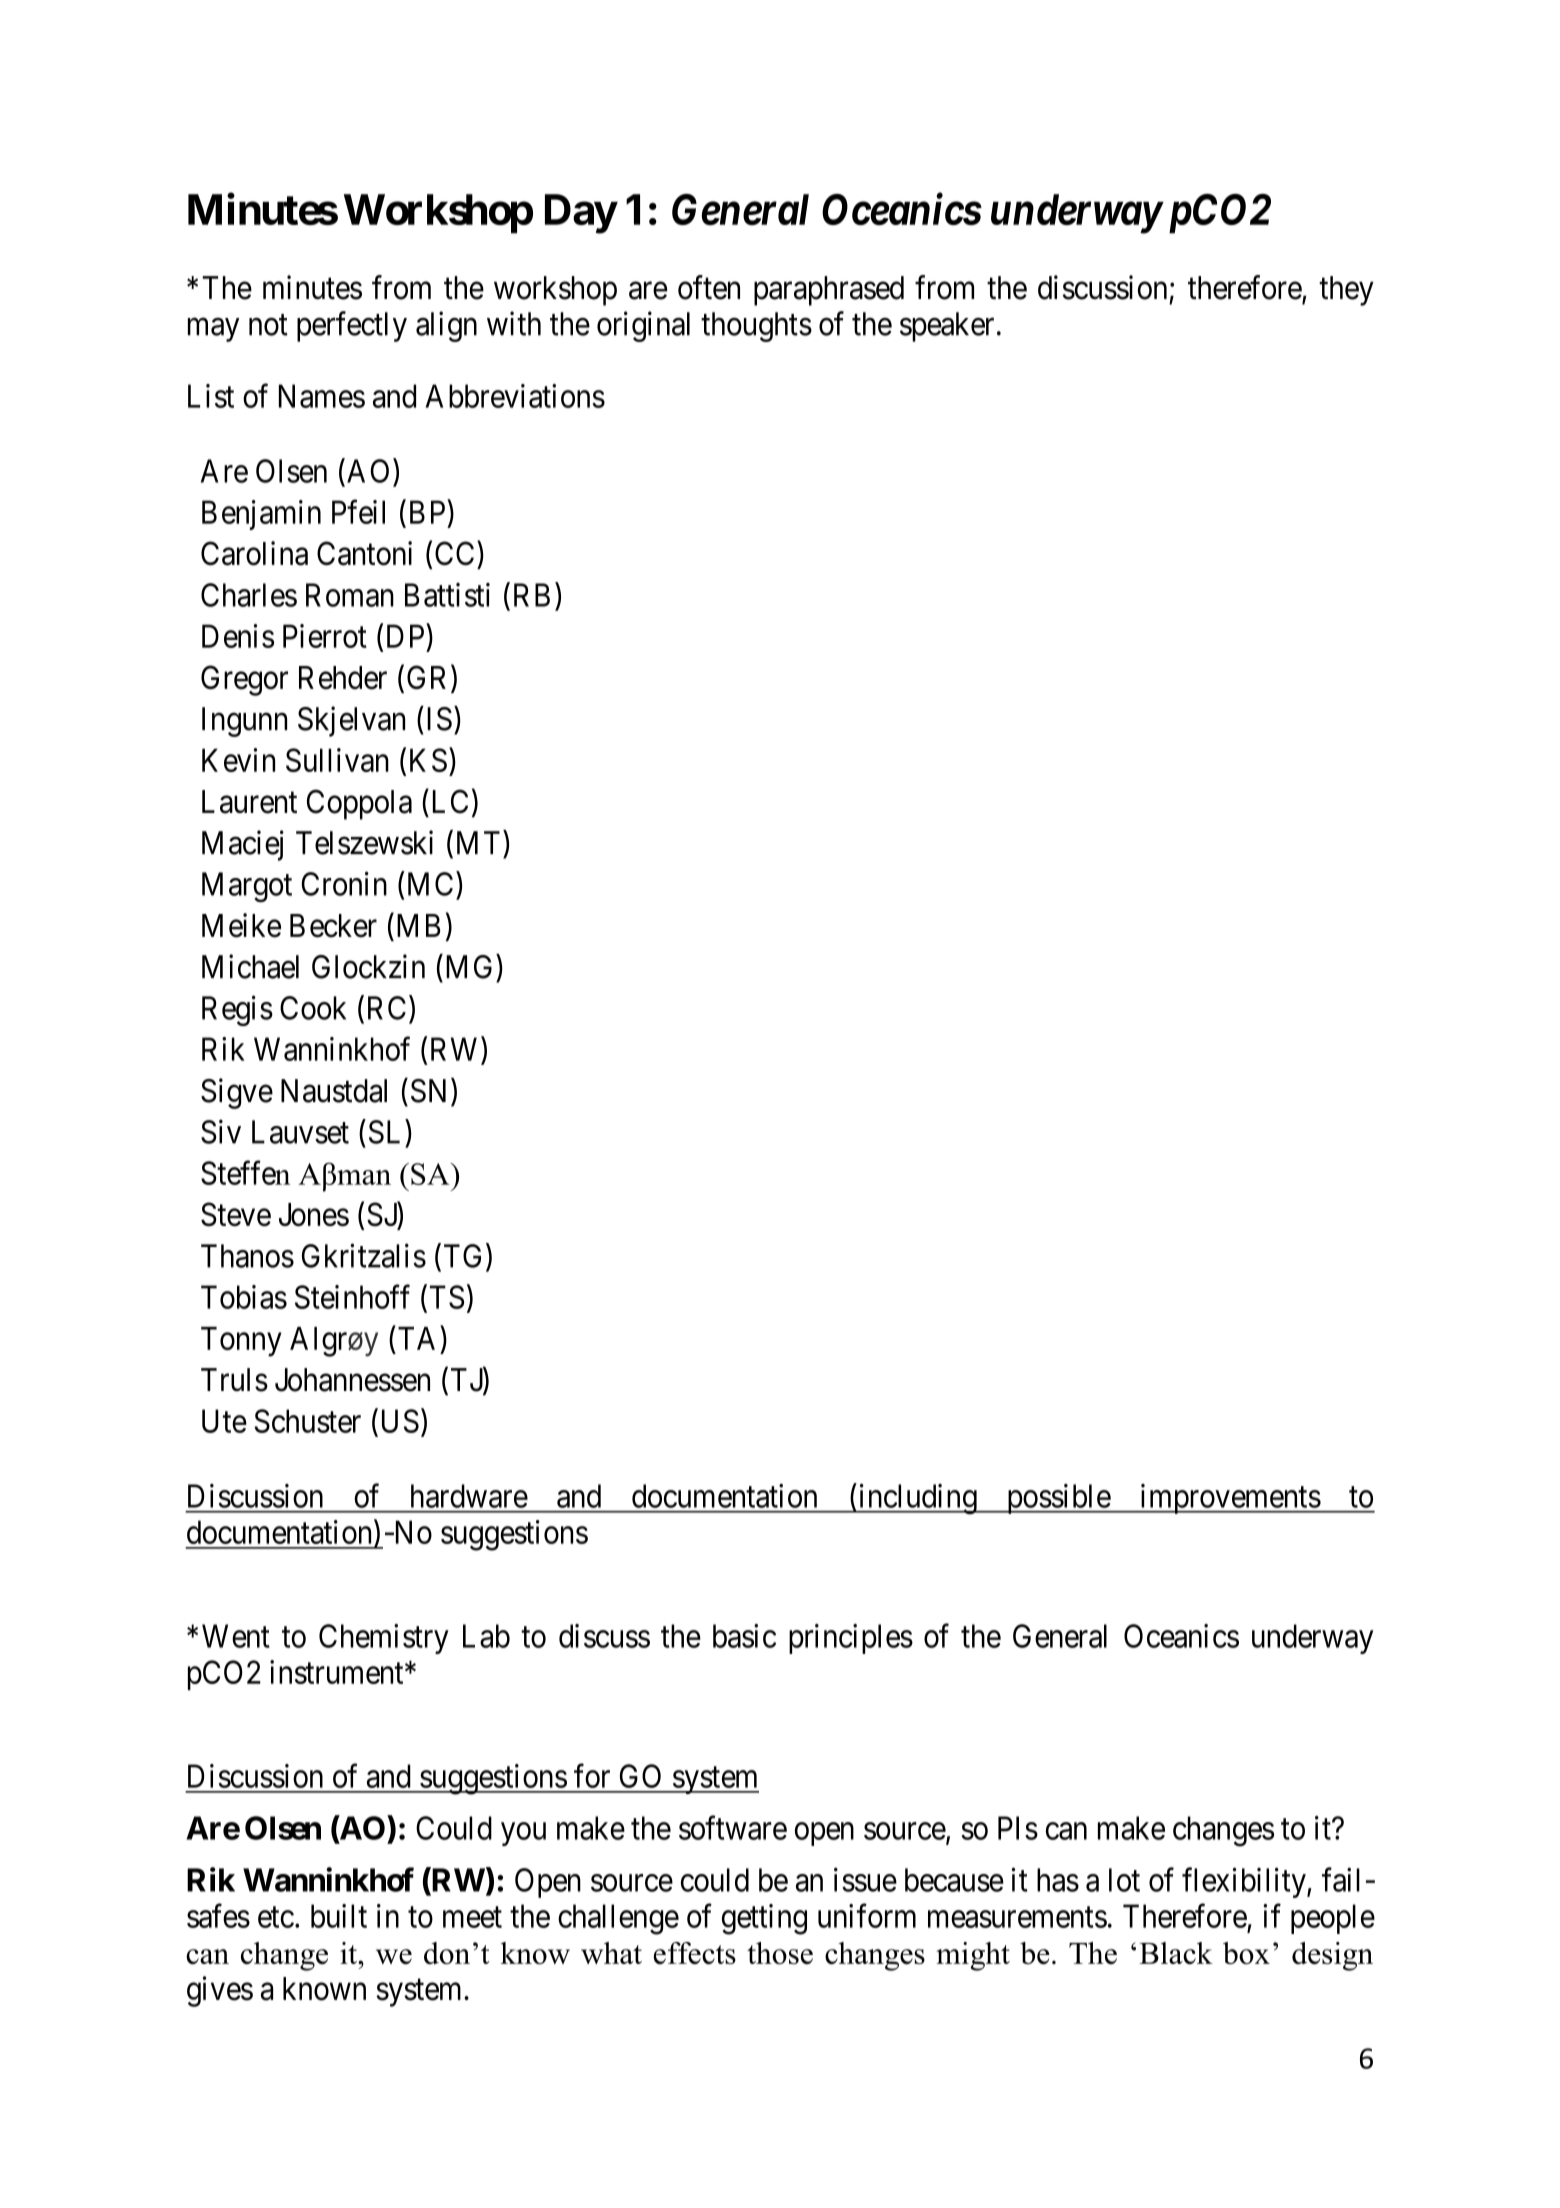 The width and height of the screenshot is (1560, 2208). What do you see at coordinates (1229, 1499) in the screenshot?
I see `improvements` at bounding box center [1229, 1499].
